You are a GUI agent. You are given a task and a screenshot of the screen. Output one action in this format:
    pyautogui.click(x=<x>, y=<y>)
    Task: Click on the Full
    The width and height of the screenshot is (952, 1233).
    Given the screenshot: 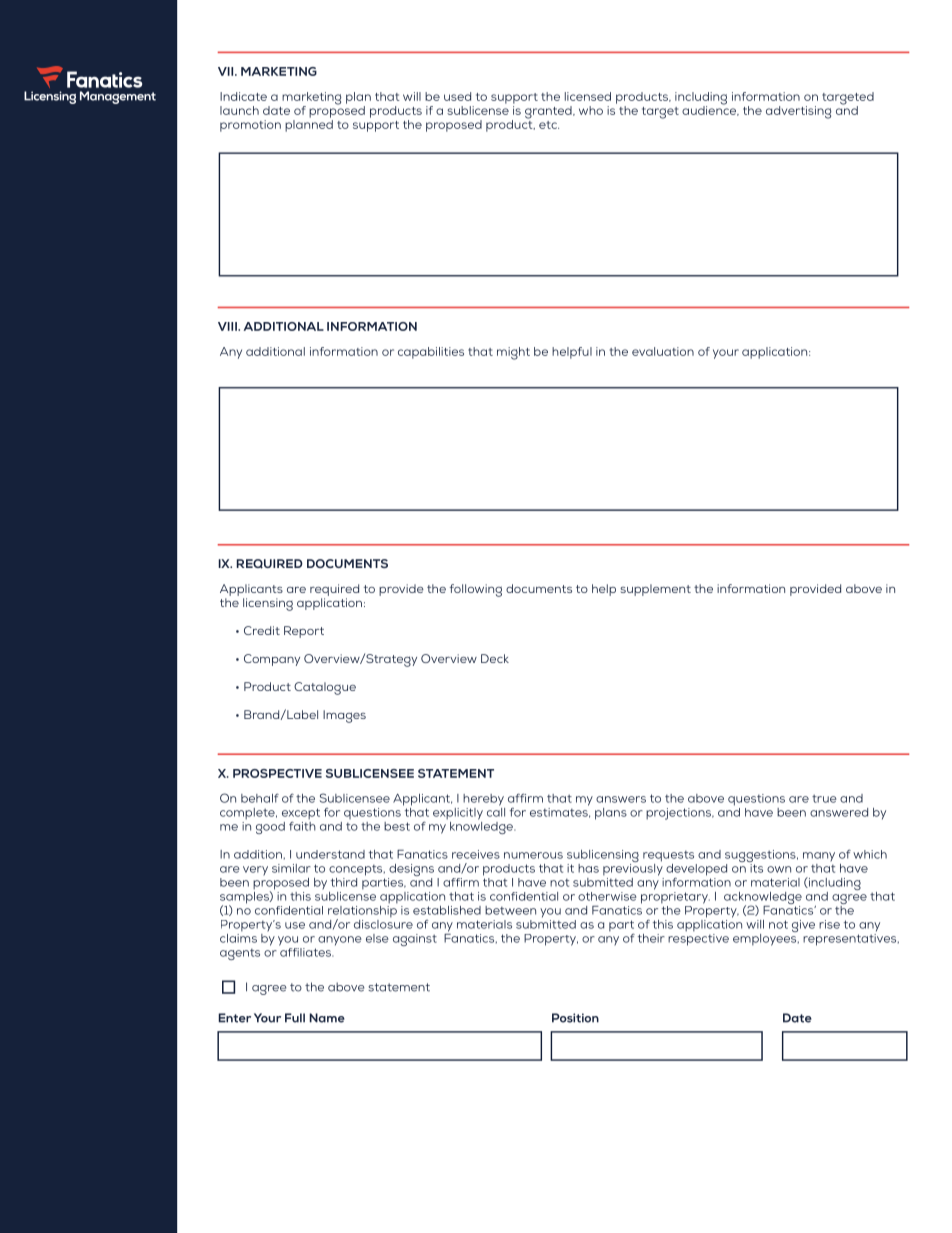 What is the action you would take?
    pyautogui.click(x=295, y=1018)
